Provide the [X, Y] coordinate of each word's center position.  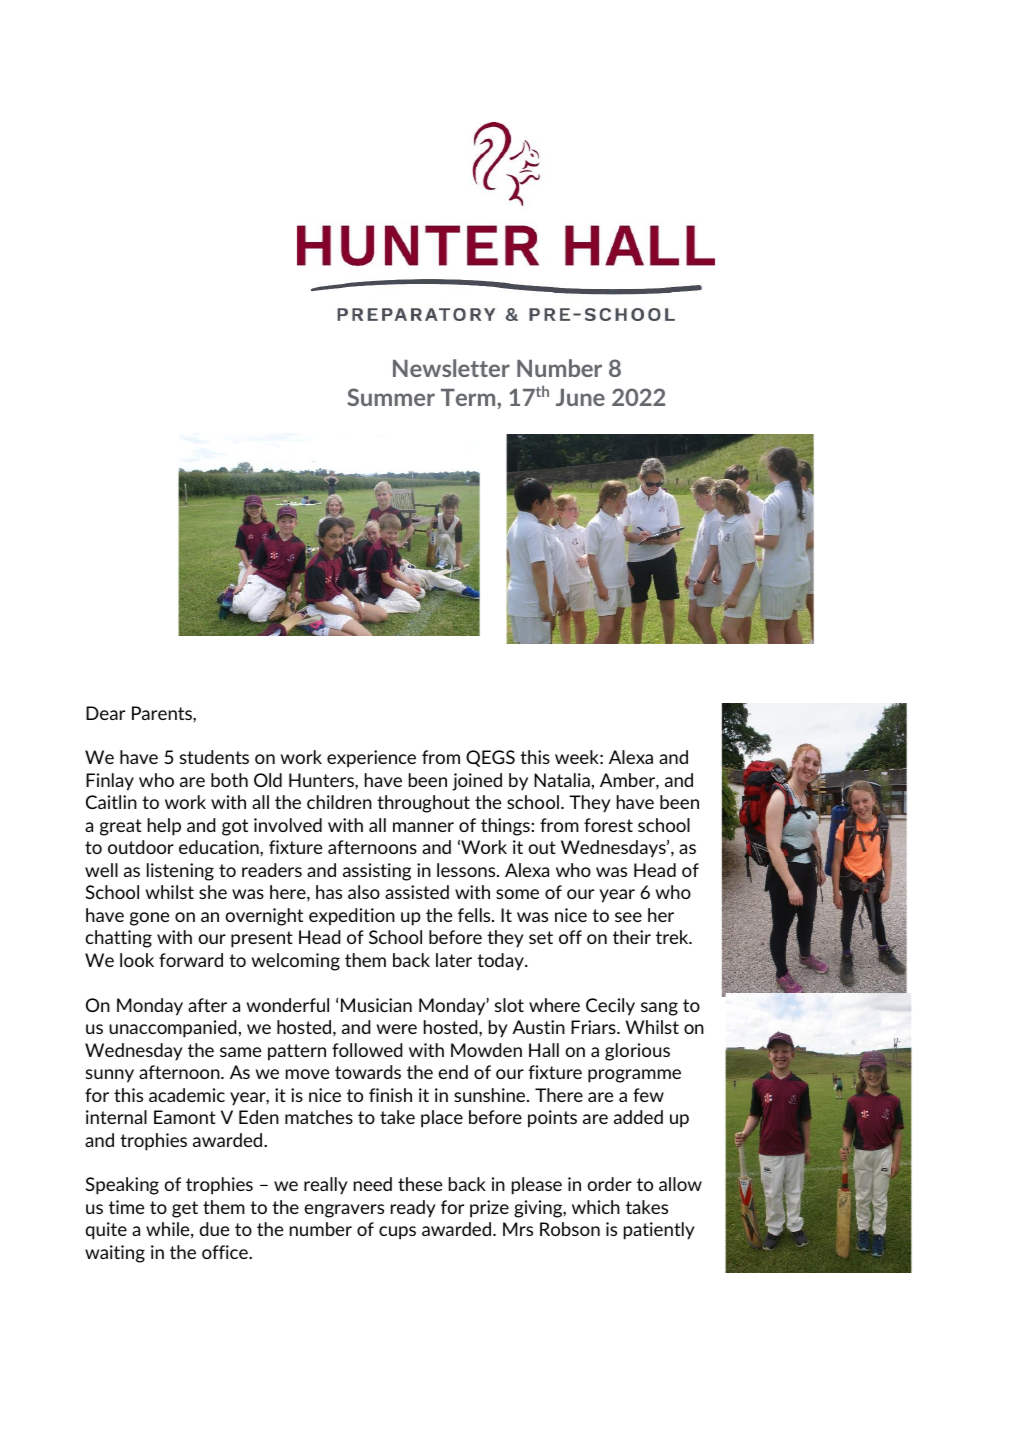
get [185, 1209]
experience [371, 759]
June [580, 397]
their [632, 937]
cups [397, 1233]
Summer [391, 397]
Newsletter [451, 368]
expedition [352, 917]
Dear [105, 713]
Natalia [562, 780]
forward [191, 960]
